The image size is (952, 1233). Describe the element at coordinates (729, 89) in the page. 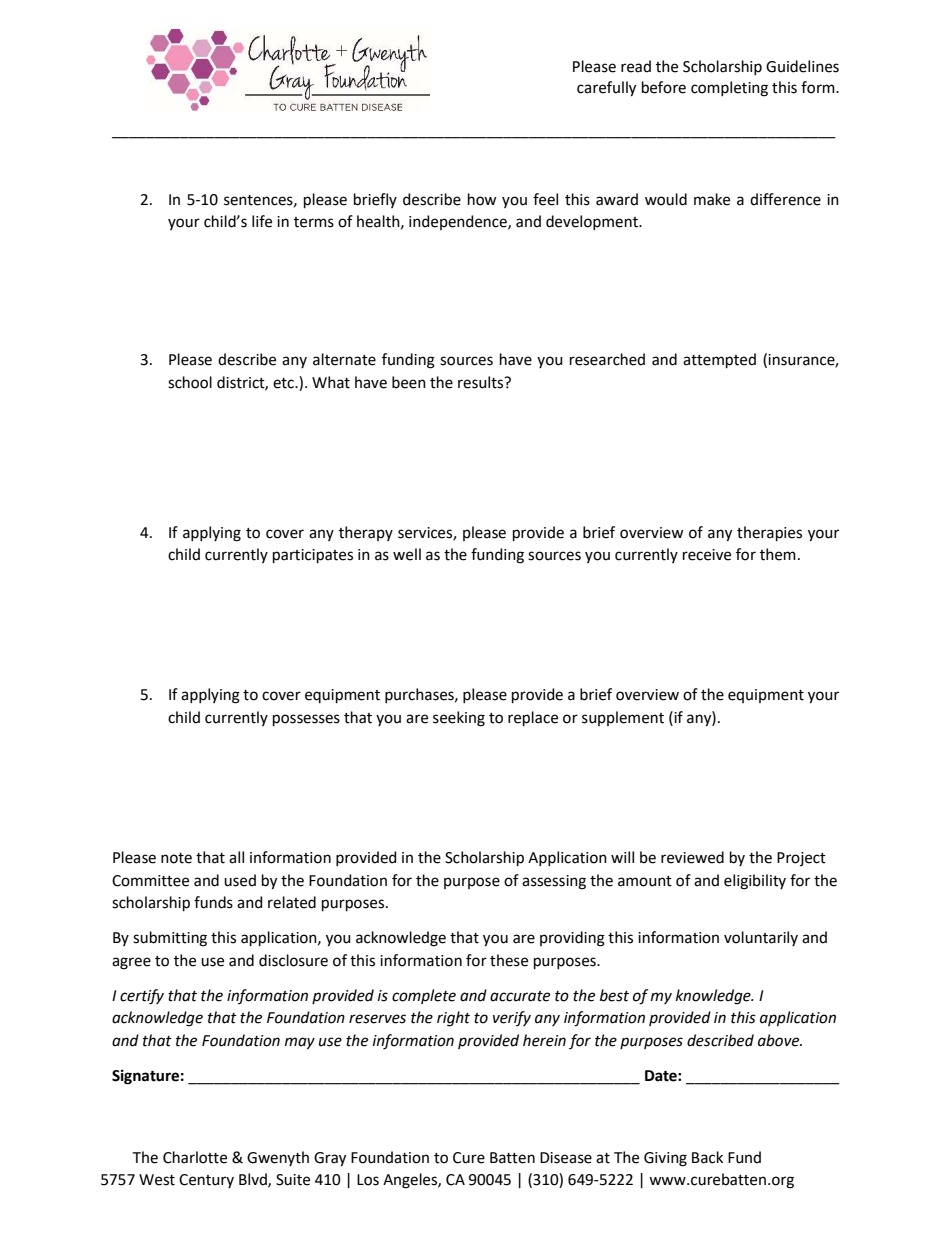

I see `completing` at that location.
